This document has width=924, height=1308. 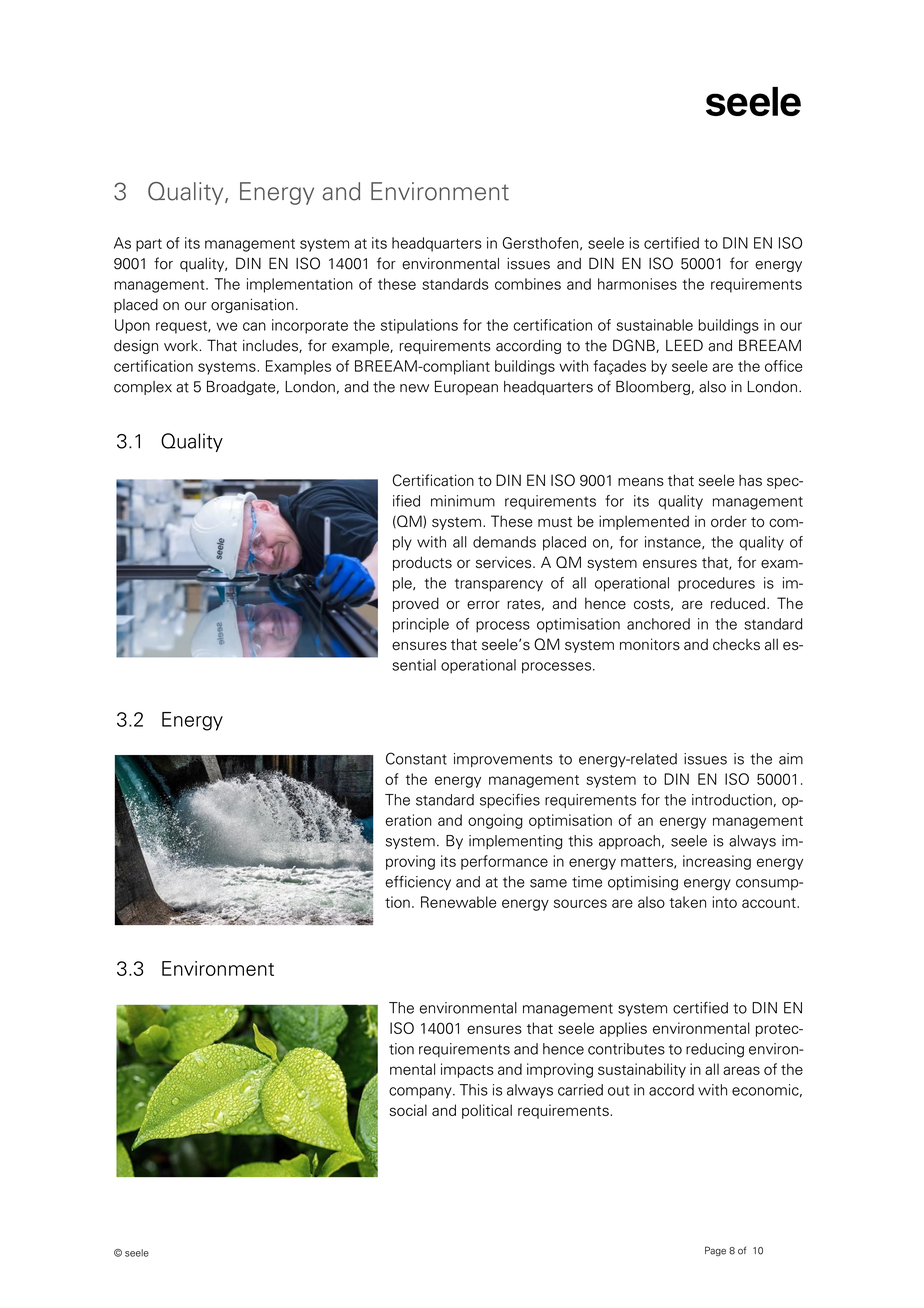 What do you see at coordinates (528, 284) in the document?
I see `combines` at bounding box center [528, 284].
